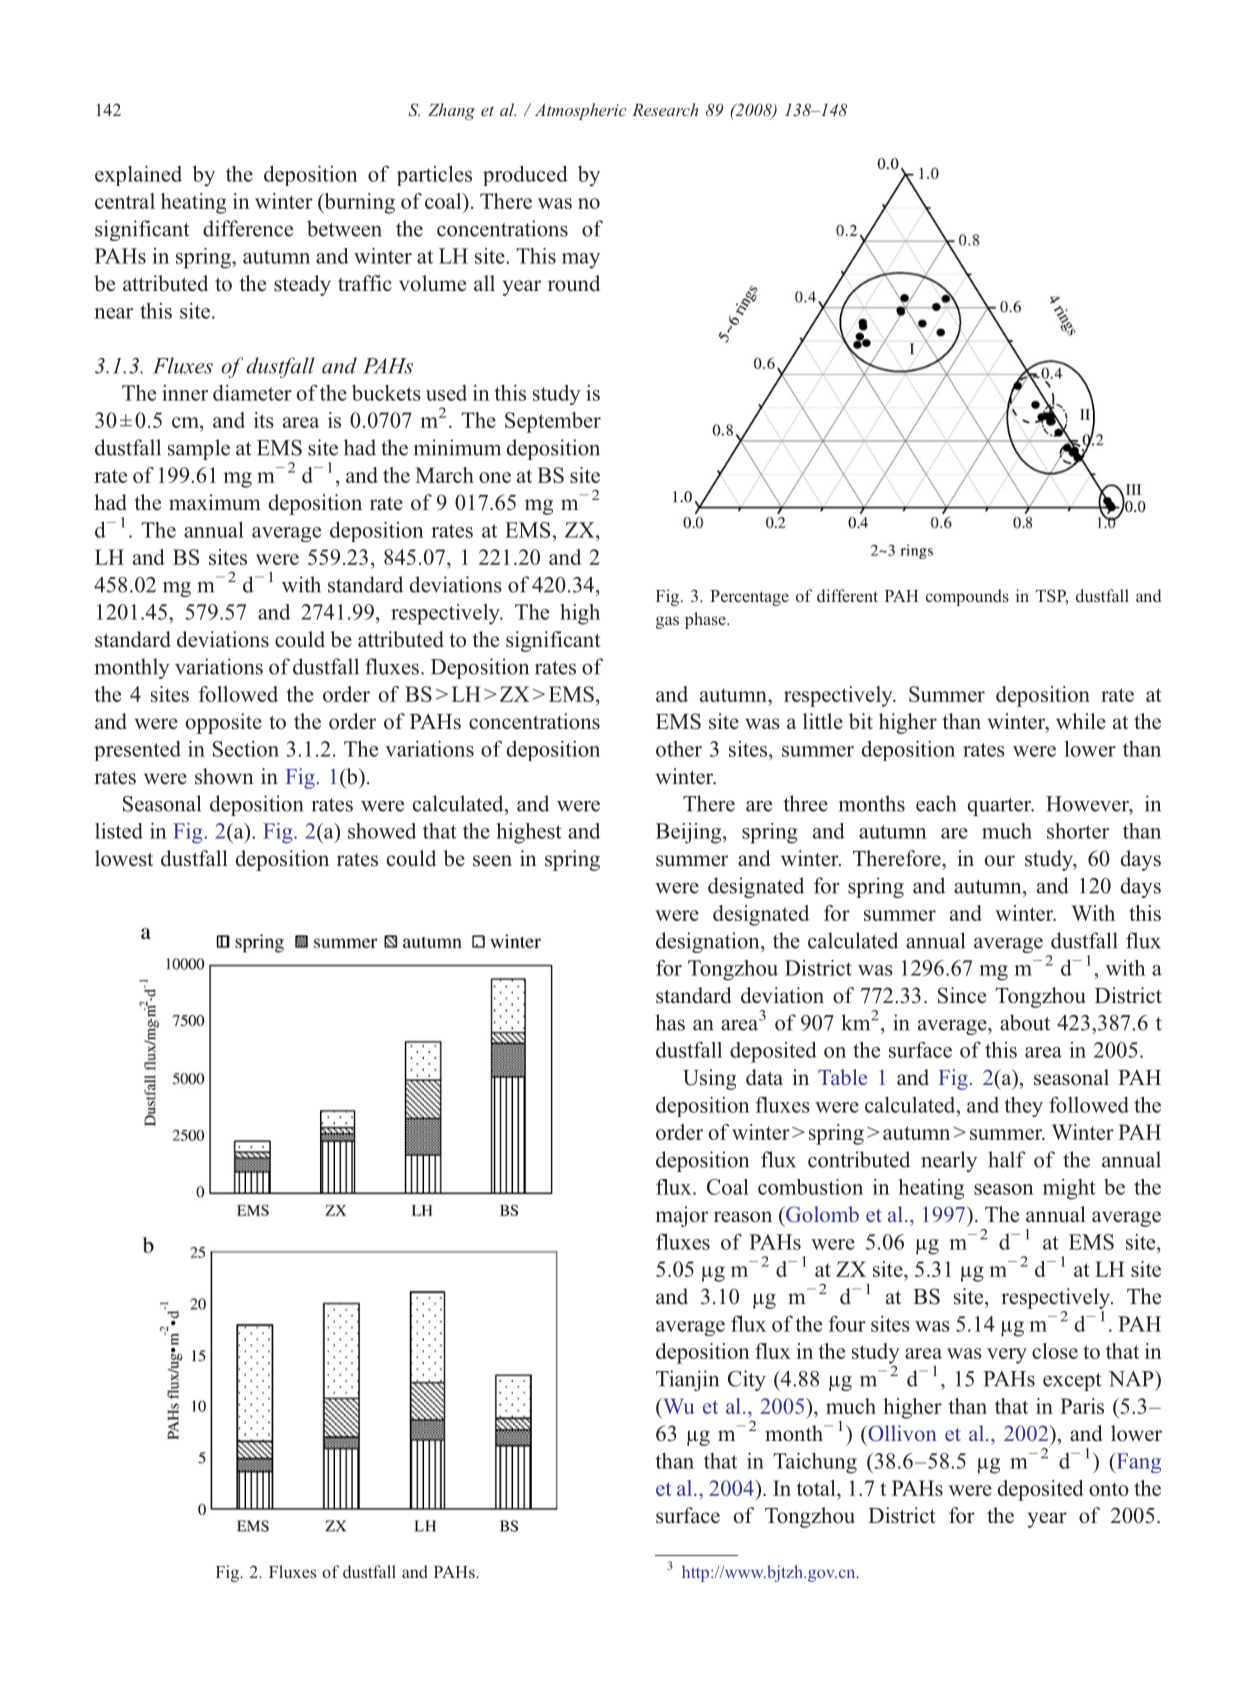 This screenshot has height=1701, width=1246. What do you see at coordinates (665, 109) in the screenshot?
I see `Research` at bounding box center [665, 109].
